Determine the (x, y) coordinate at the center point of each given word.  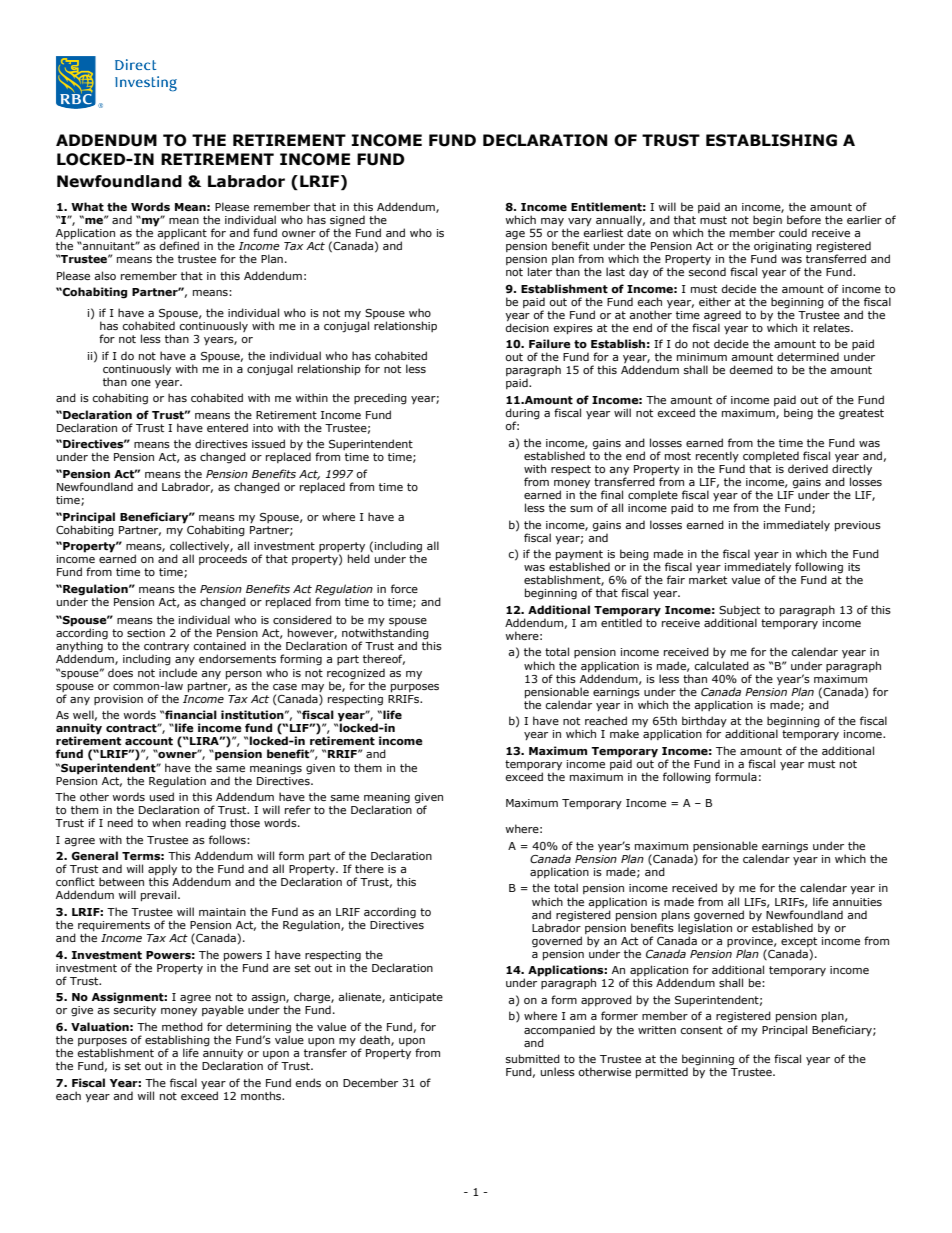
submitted (533, 1058)
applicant (181, 234)
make (624, 733)
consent (702, 1030)
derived (808, 468)
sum (581, 509)
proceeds (223, 559)
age (515, 235)
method (182, 1026)
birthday (704, 723)
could (793, 232)
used (162, 796)
